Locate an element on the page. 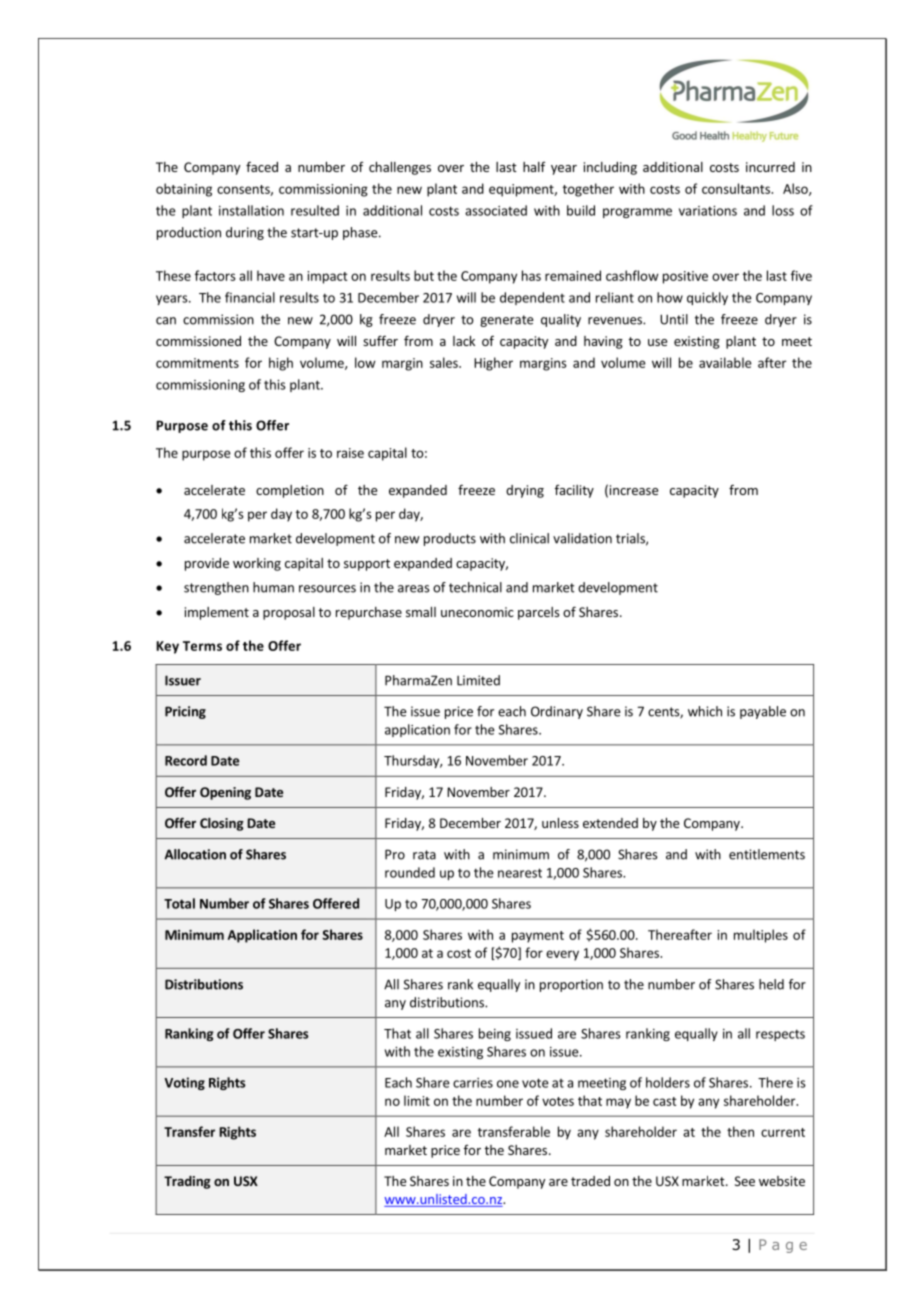 This page has width=924, height=1308. carries is located at coordinates (473, 1083).
